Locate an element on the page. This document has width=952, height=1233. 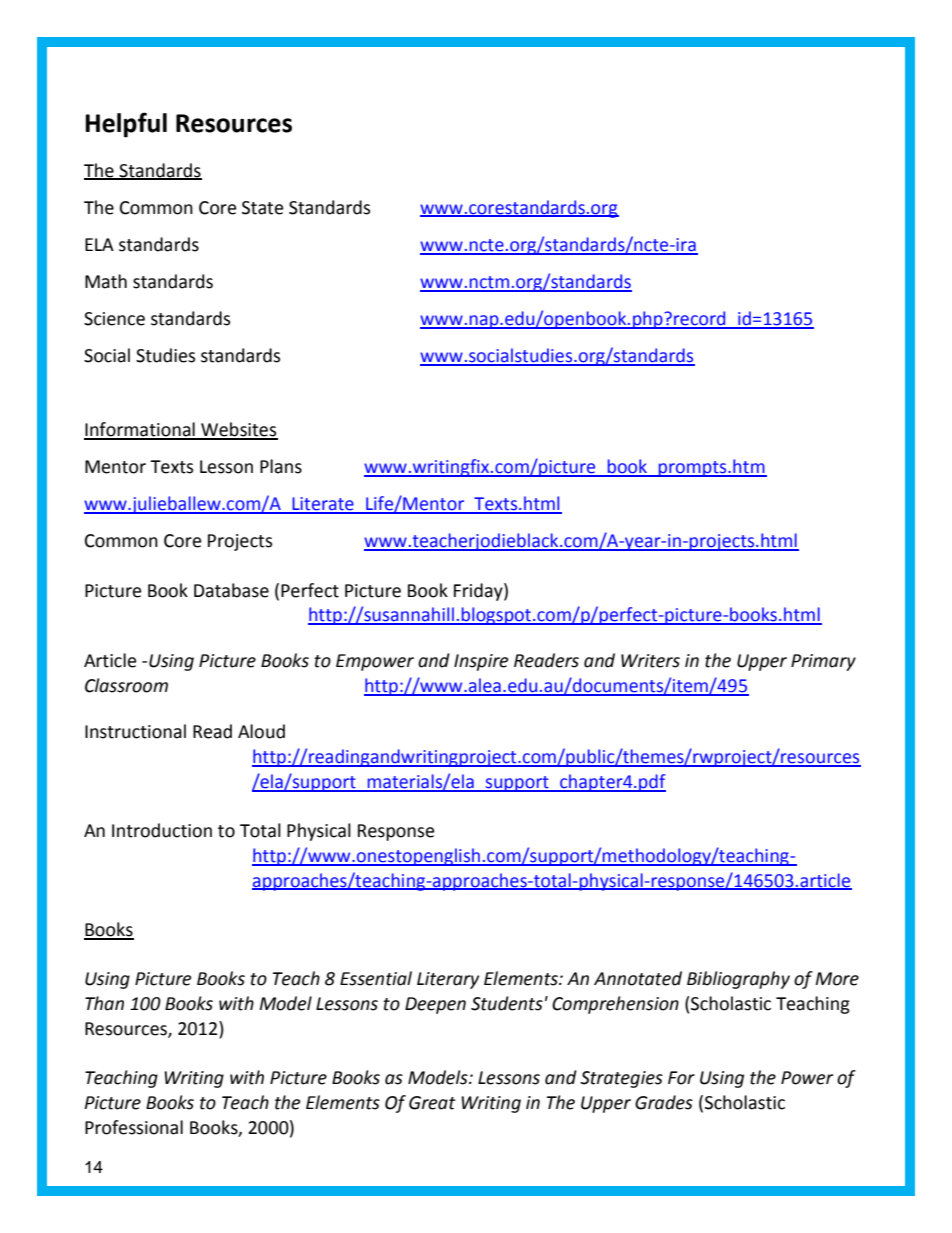
Great is located at coordinates (432, 1103).
